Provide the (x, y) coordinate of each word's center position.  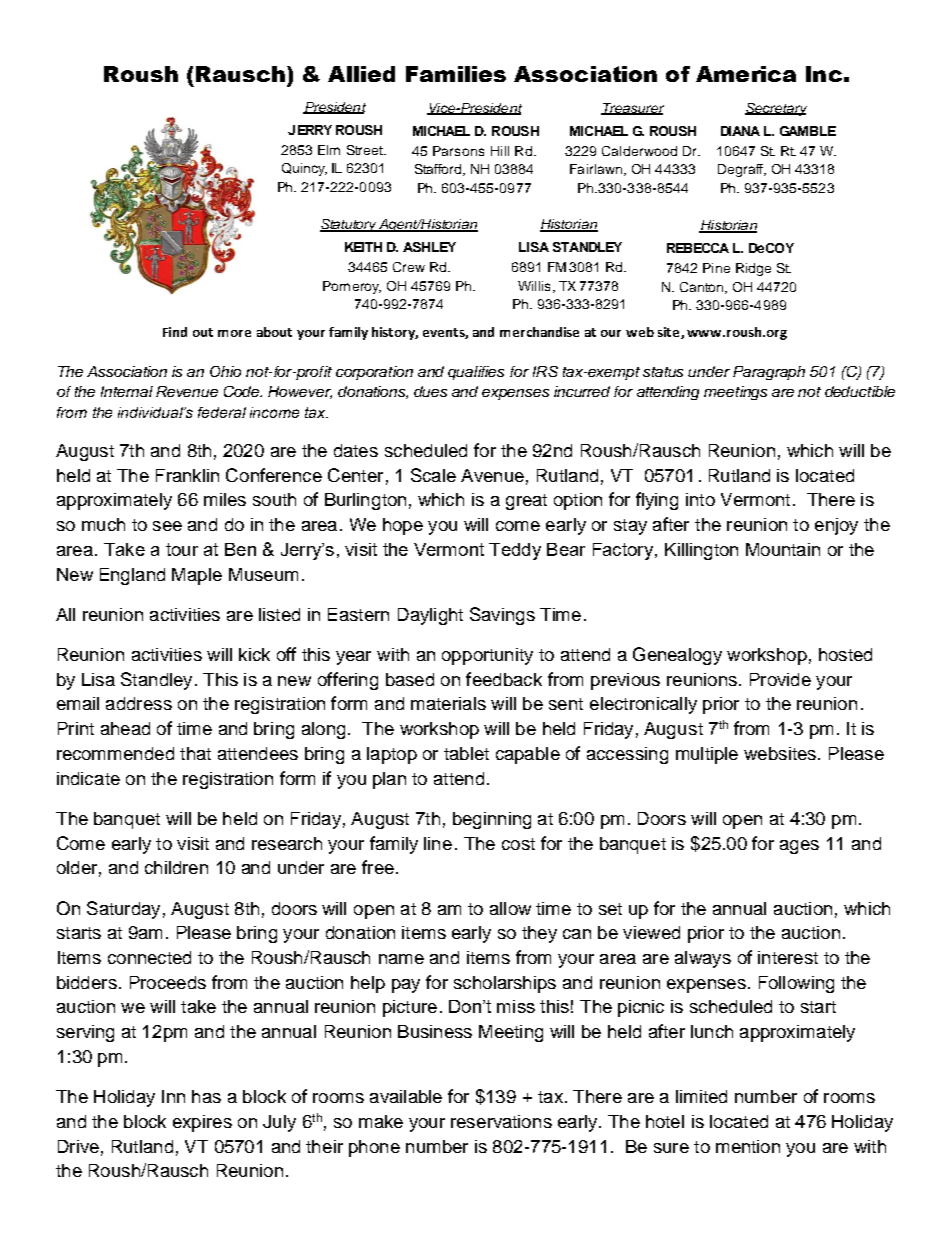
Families (456, 74)
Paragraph (769, 373)
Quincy (304, 169)
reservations (501, 1121)
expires (202, 1123)
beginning (492, 820)
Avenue (492, 475)
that (195, 753)
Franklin (187, 475)
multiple (707, 755)
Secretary (776, 109)
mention (748, 1146)
